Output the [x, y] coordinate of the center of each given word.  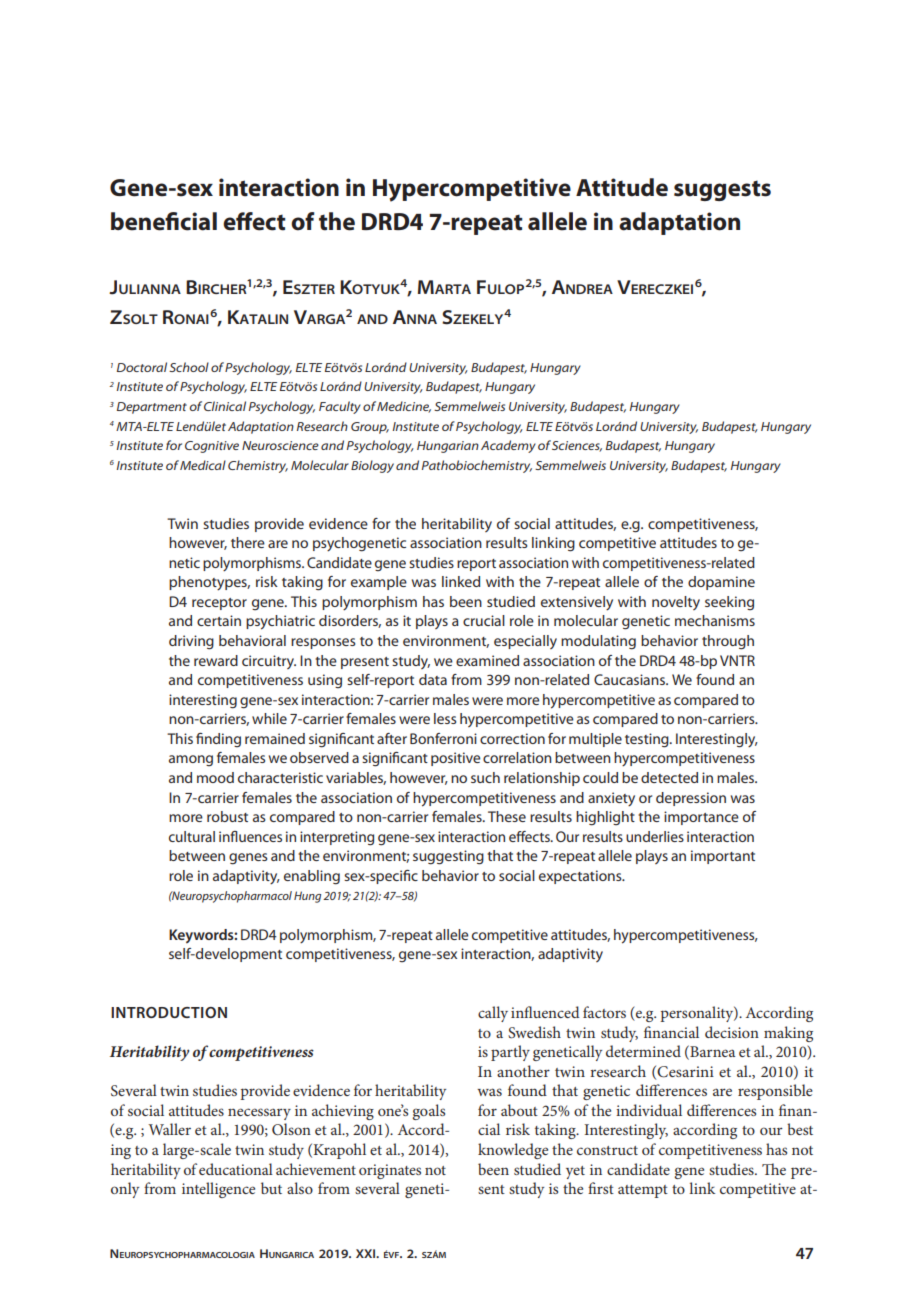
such [485, 777]
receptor [219, 604]
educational [236, 1169]
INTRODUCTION [169, 1012]
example [379, 583]
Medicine [404, 407]
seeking [729, 603]
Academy [508, 446]
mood [215, 777]
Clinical [225, 406]
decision [732, 1032]
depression [691, 799]
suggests [722, 190]
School [189, 367]
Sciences [577, 446]
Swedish [534, 1032]
